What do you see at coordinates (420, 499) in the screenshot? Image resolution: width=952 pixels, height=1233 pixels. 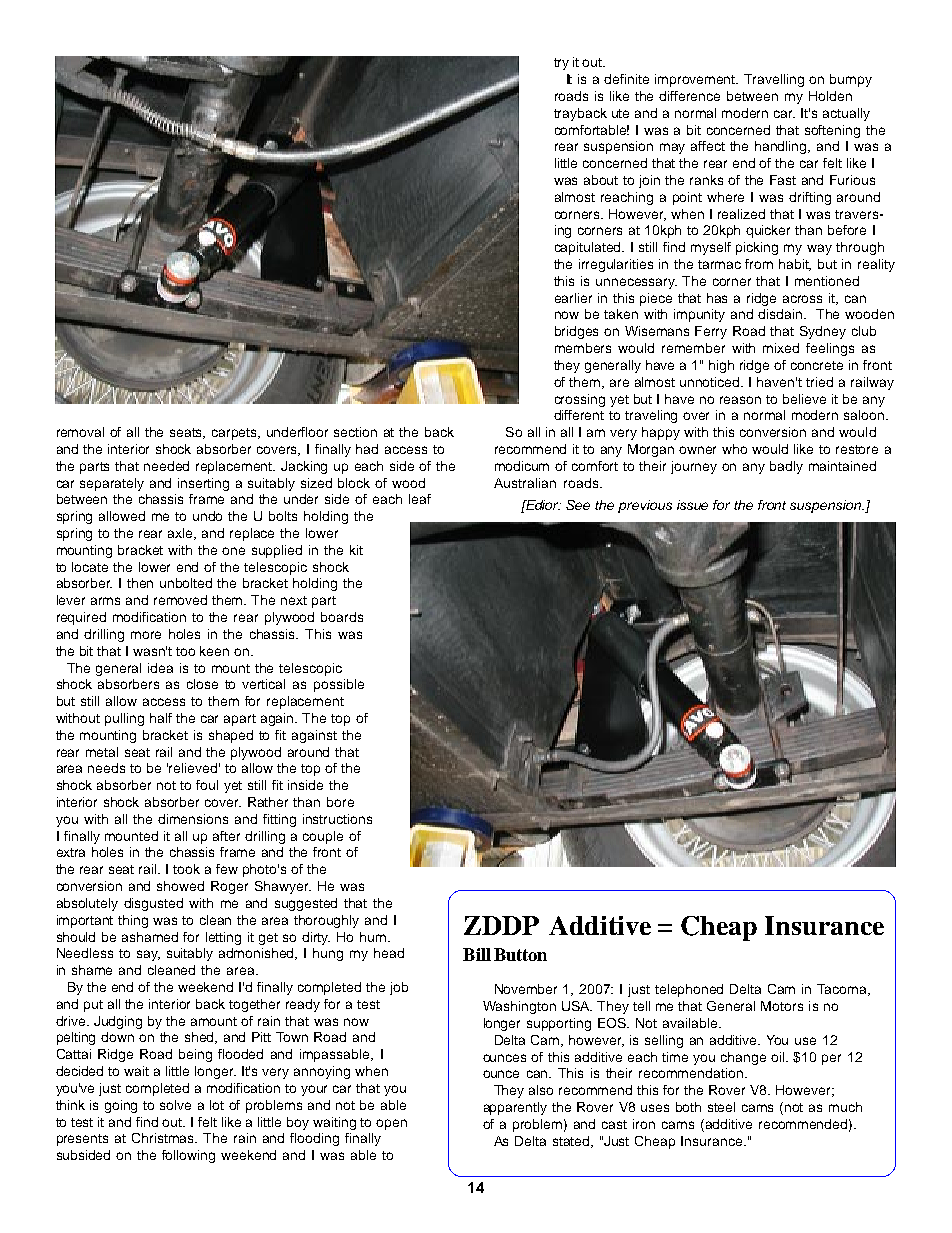 I see `leaf` at bounding box center [420, 499].
